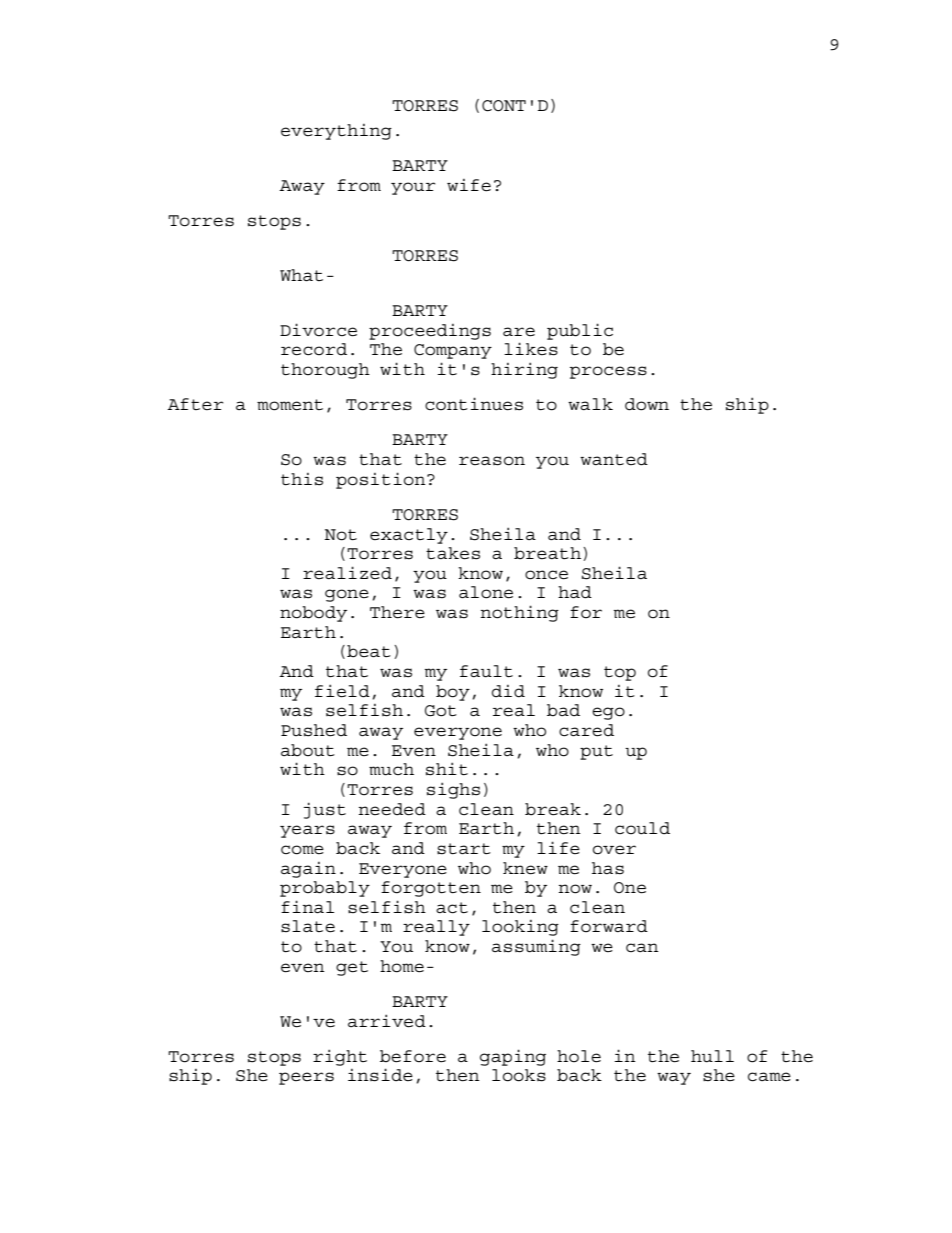 This page has height=1233, width=952. Describe the element at coordinates (308, 750) in the page. I see `about` at that location.
